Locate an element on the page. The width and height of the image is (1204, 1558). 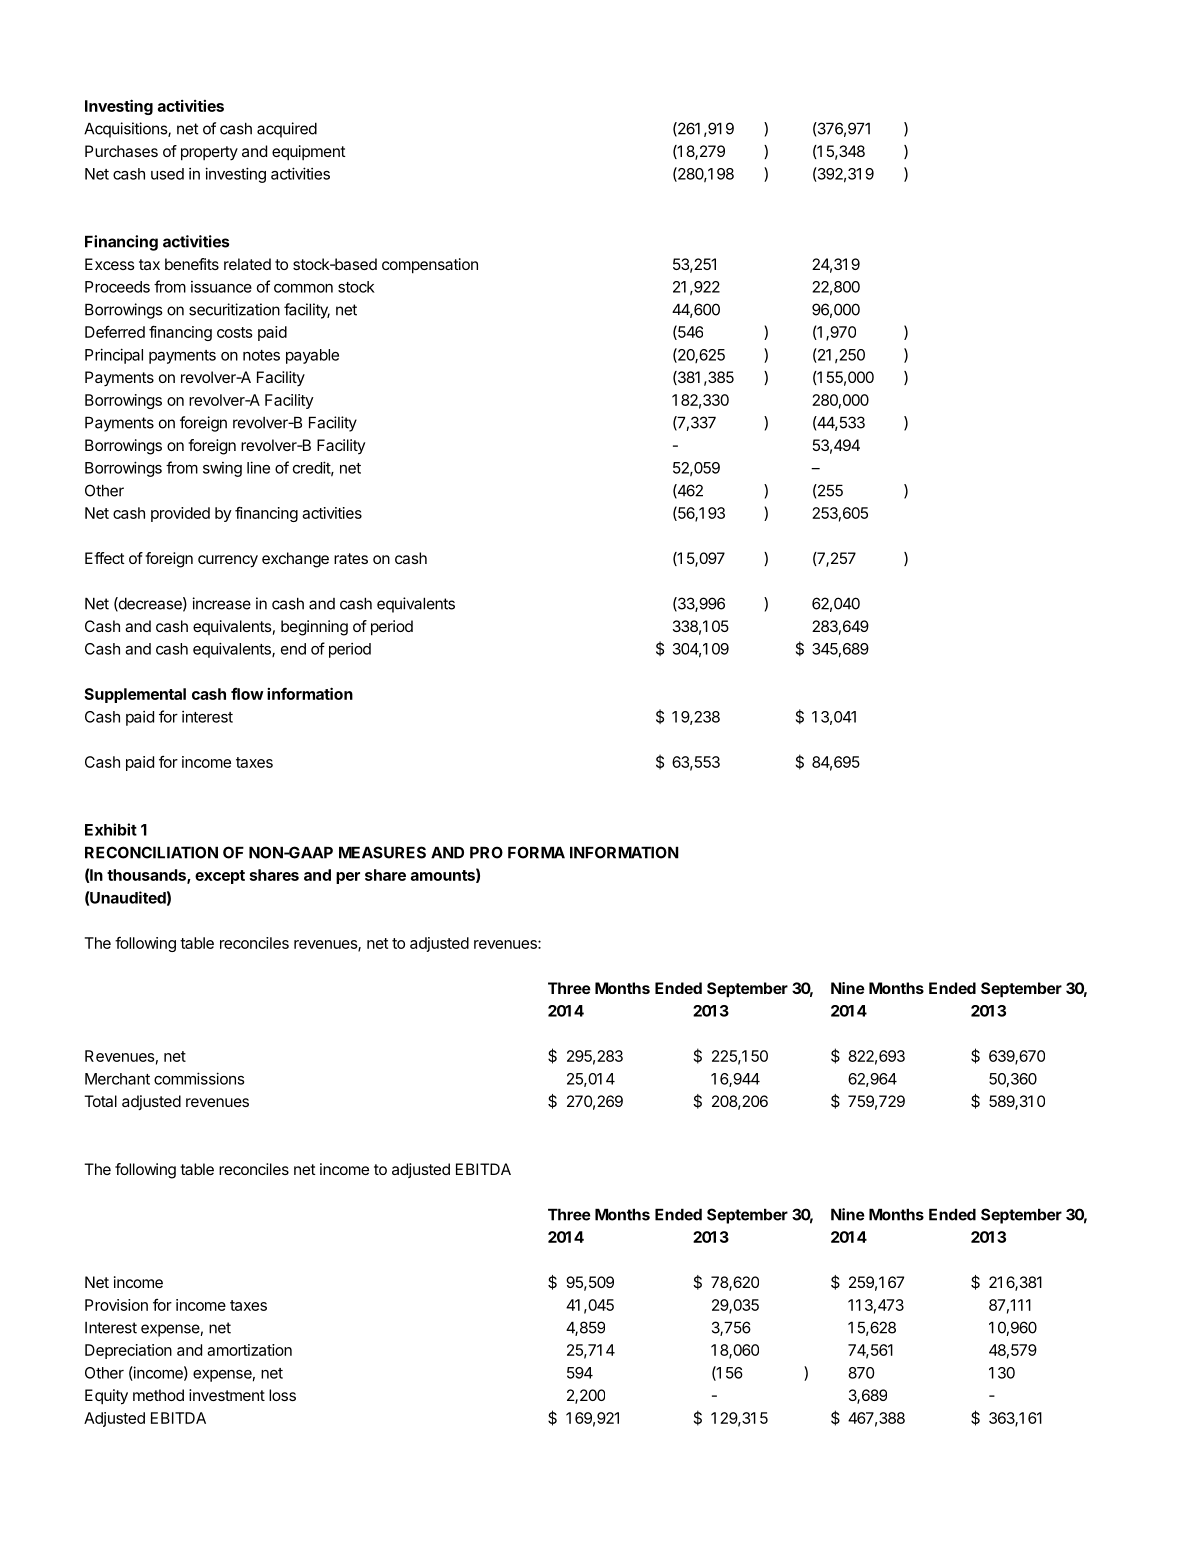
thousands is located at coordinates (147, 876).
